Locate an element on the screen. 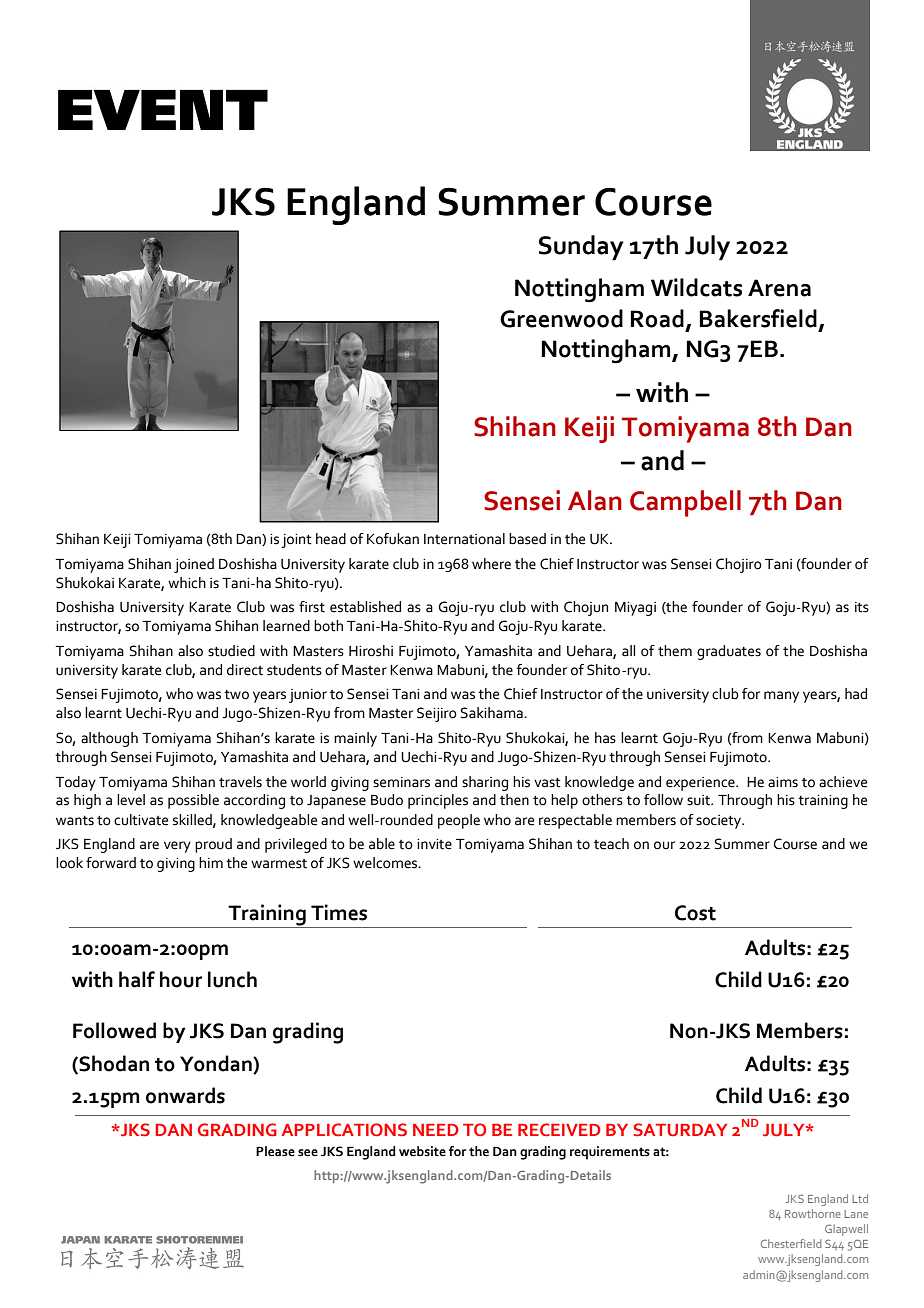 Image resolution: width=924 pixels, height=1308 pixels. Campbell is located at coordinates (685, 503).
